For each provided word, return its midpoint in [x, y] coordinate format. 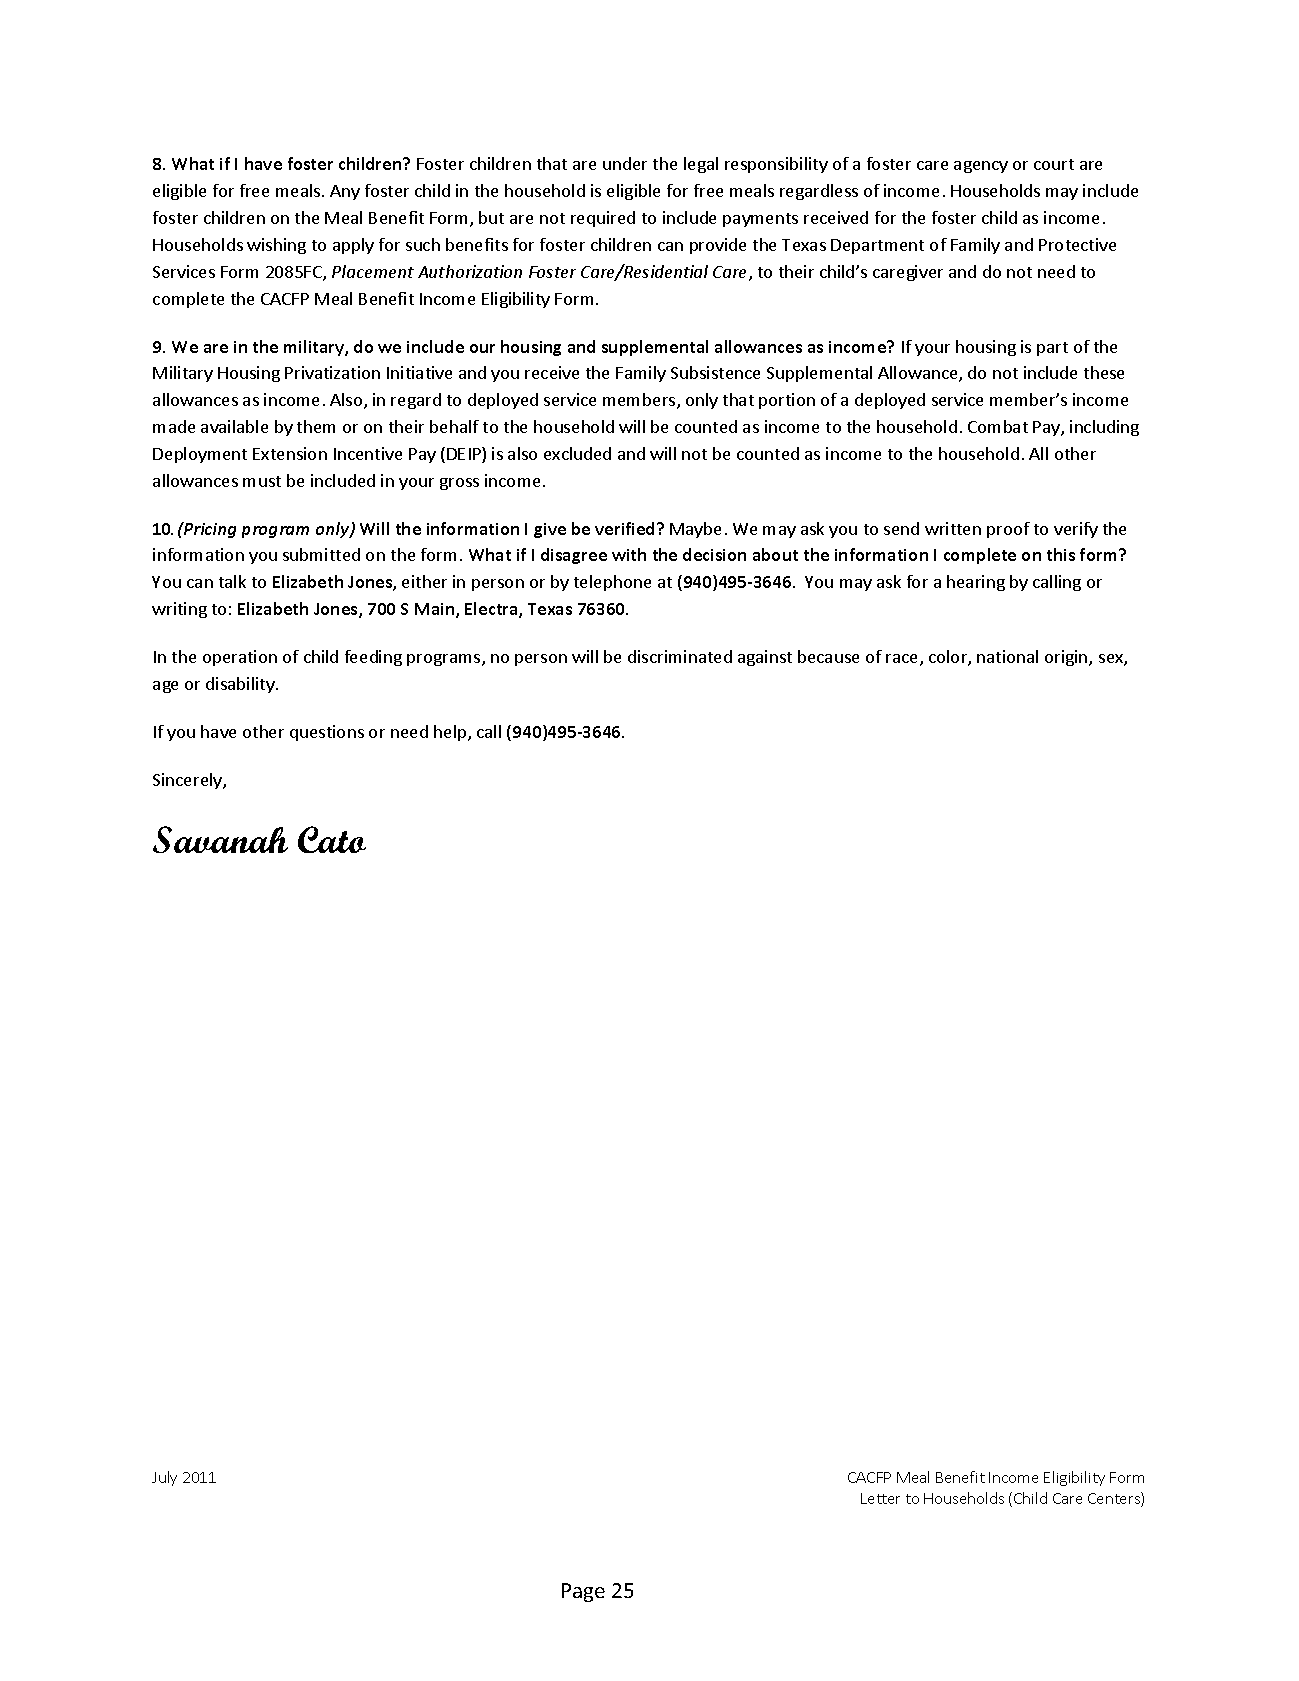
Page [583, 1592]
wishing [276, 246]
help [451, 733]
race [903, 660]
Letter [880, 1498]
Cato [332, 839]
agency [981, 167]
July [164, 1478]
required [603, 219]
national [1007, 656]
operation [240, 658]
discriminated [680, 656]
